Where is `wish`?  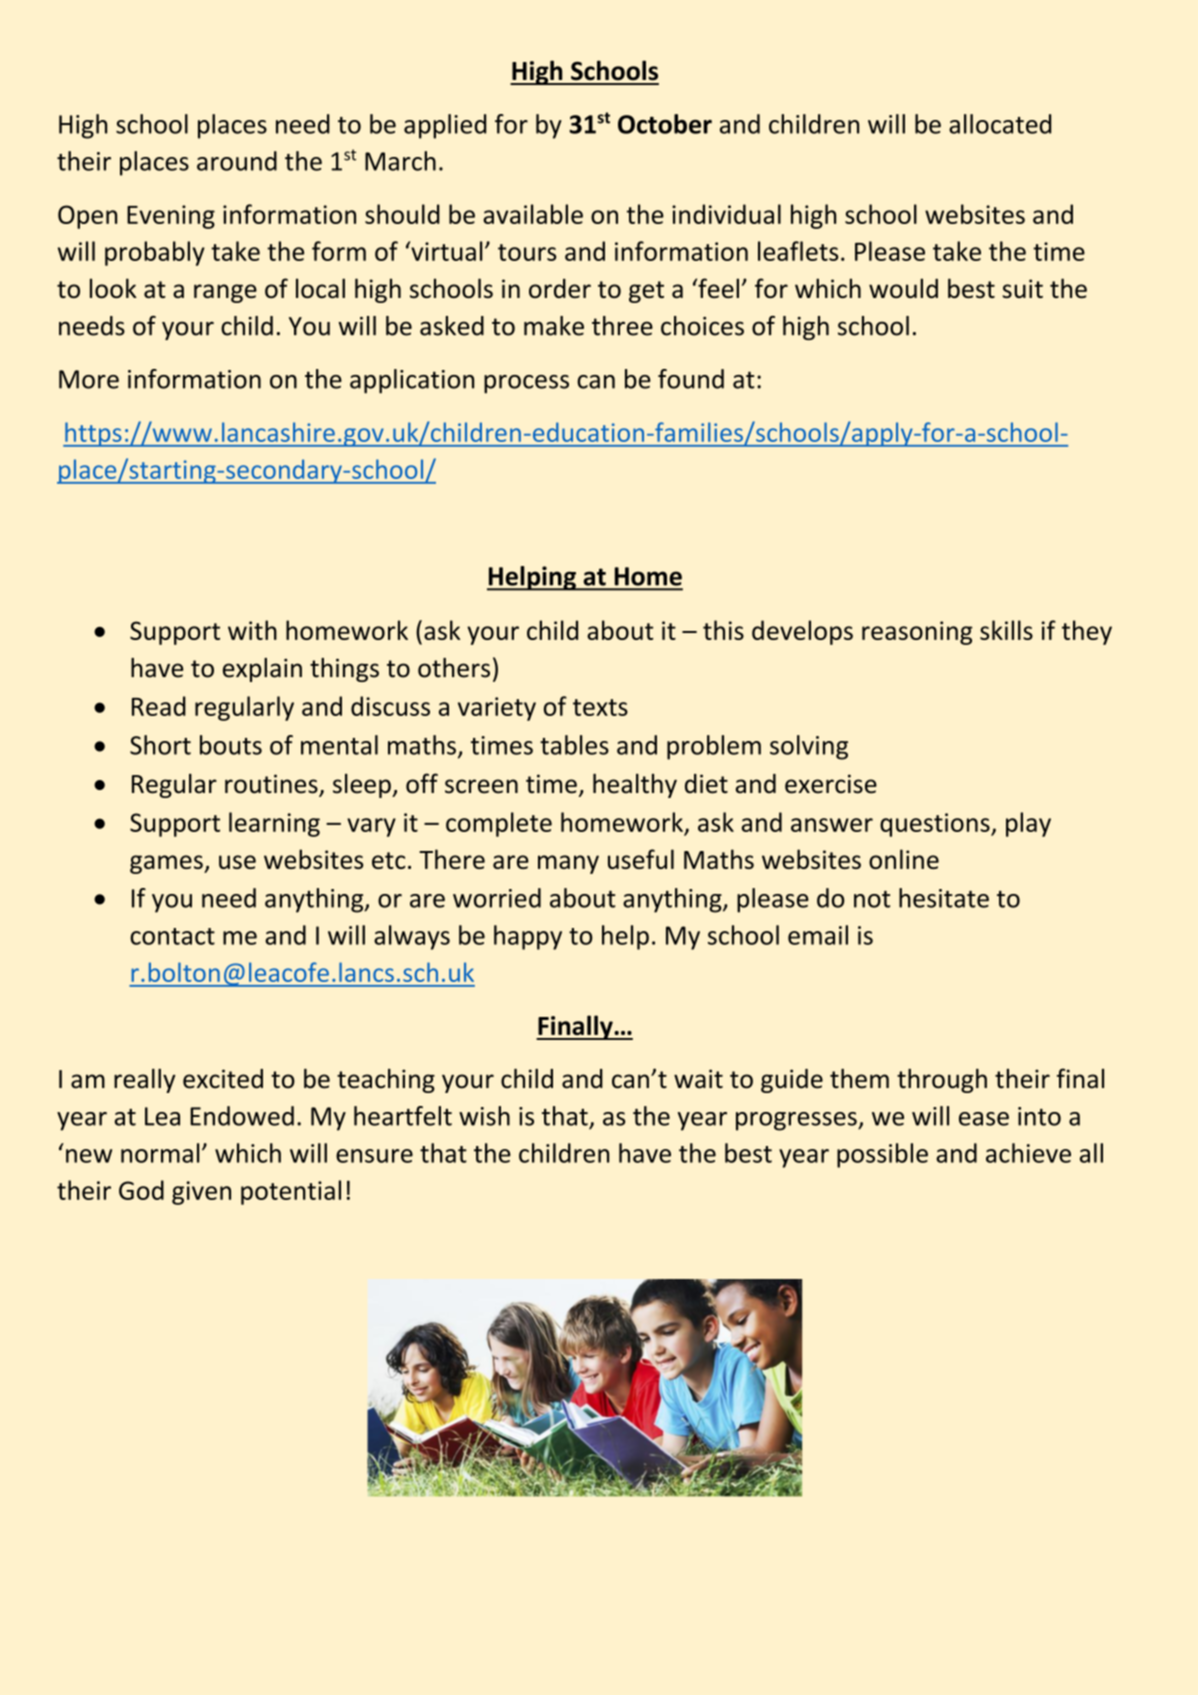 wish is located at coordinates (484, 1116).
